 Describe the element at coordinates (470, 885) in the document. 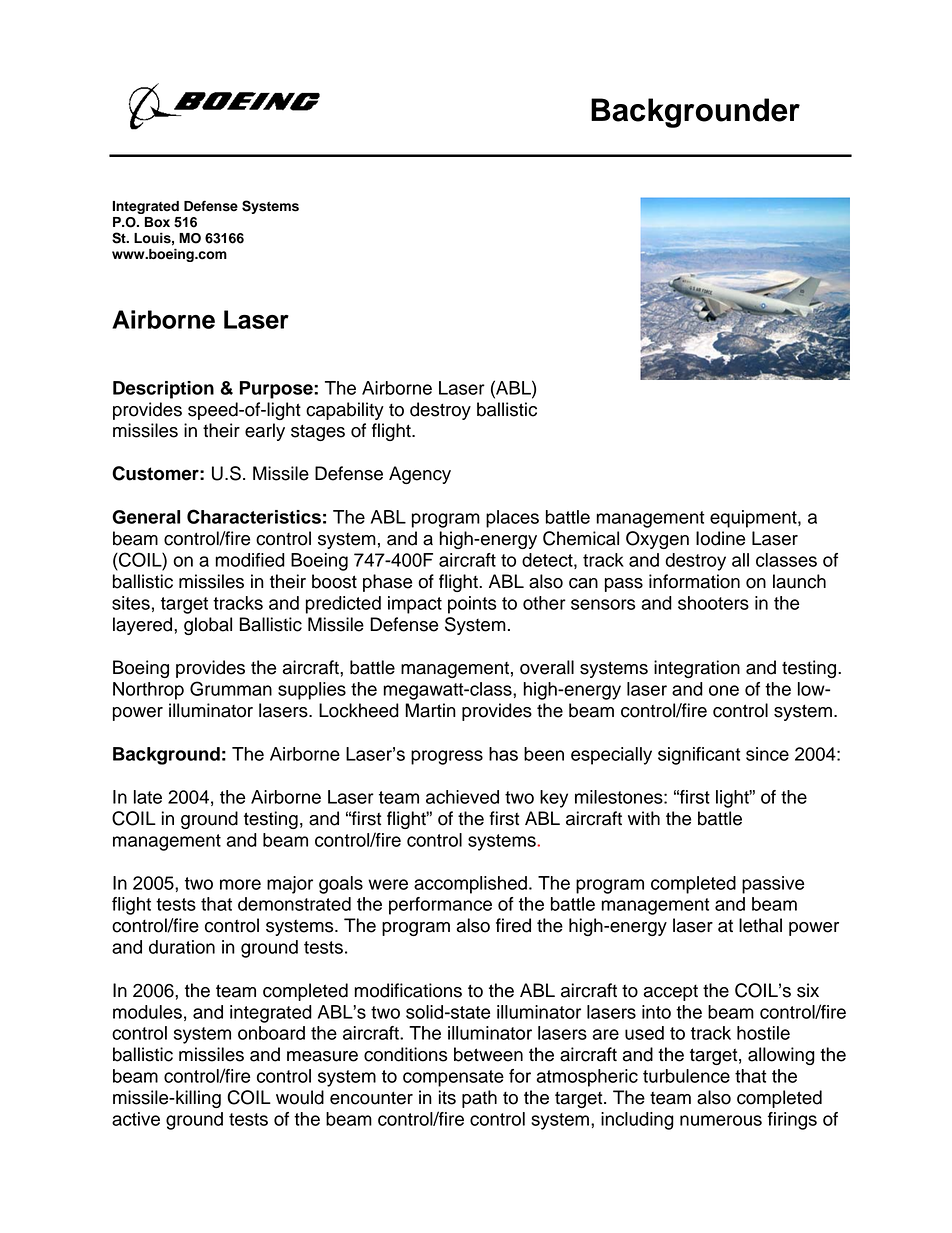

I see `accomplished` at that location.
